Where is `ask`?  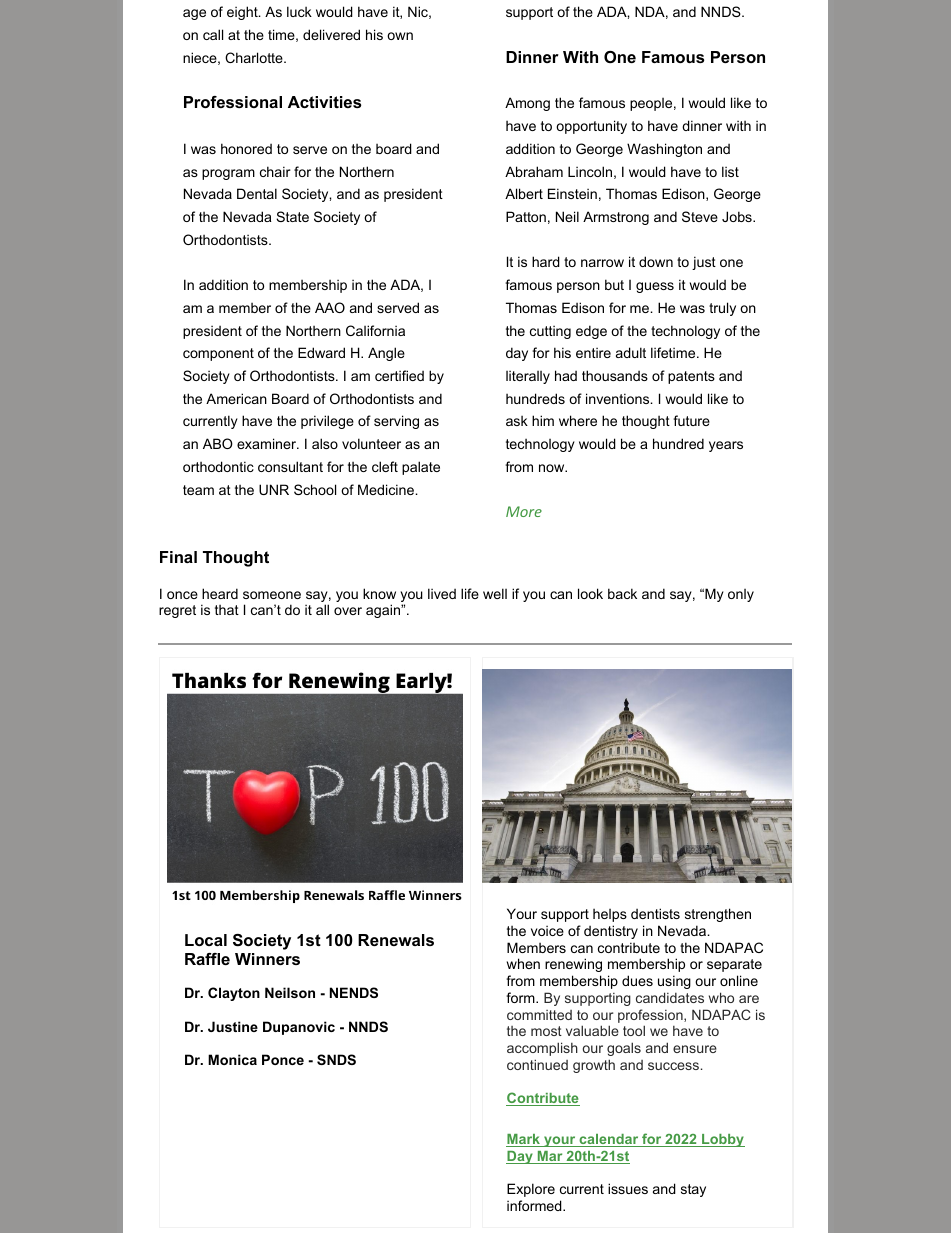
ask is located at coordinates (517, 421).
